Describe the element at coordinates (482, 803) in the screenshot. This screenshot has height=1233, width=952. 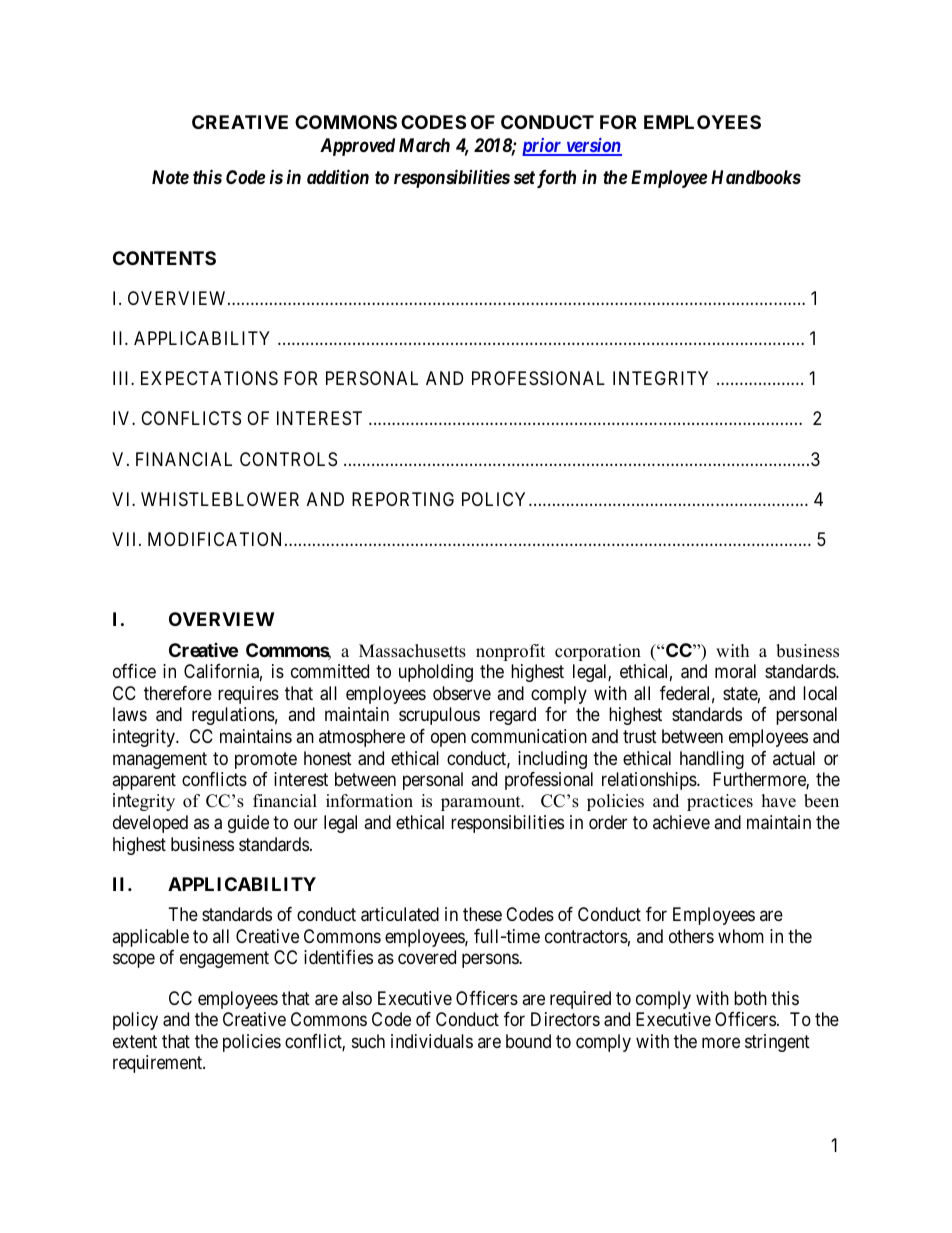
I see `paramount` at that location.
